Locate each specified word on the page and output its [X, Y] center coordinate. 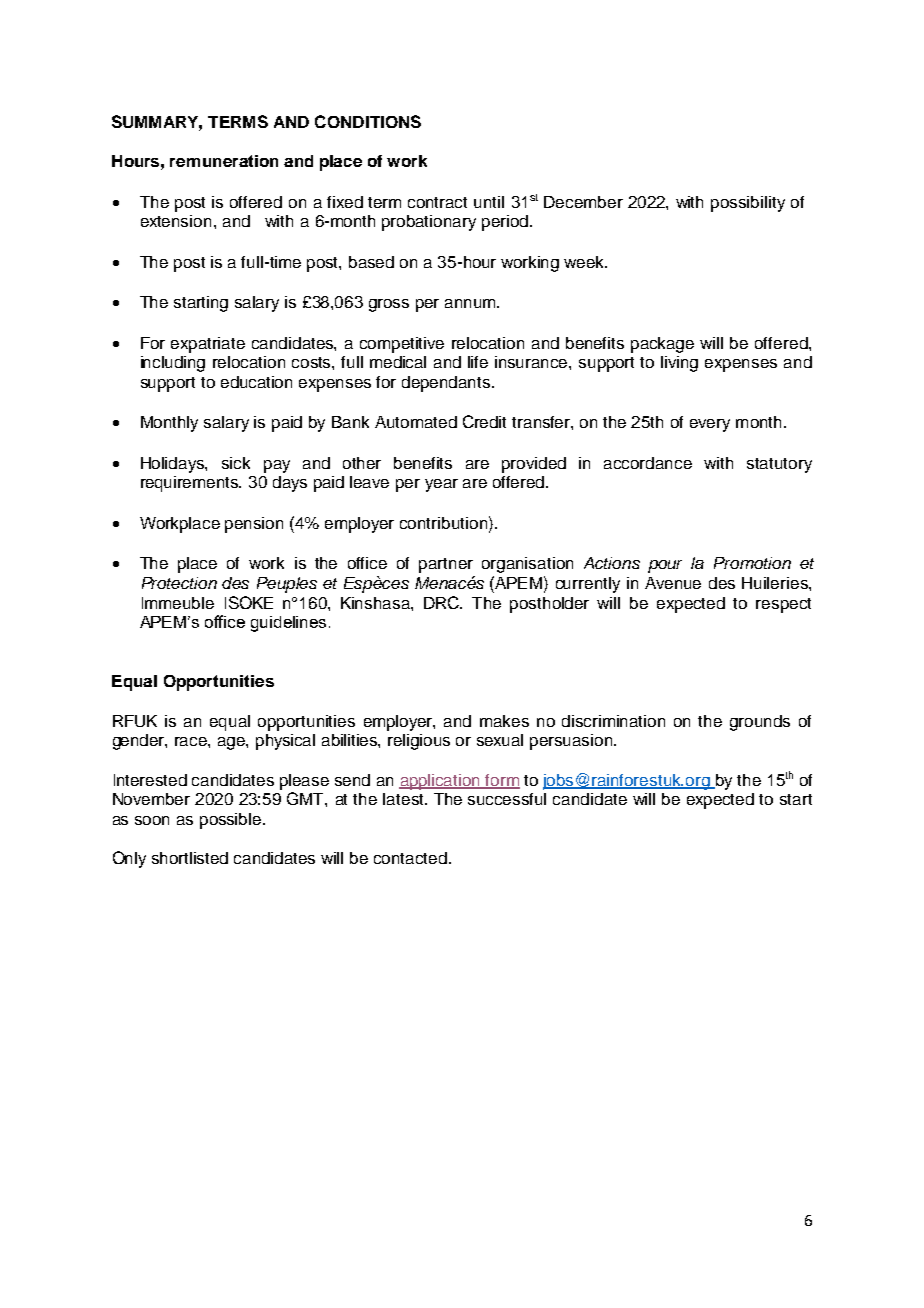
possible [232, 821]
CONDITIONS [368, 121]
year [441, 485]
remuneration [224, 161]
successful [507, 799]
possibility [748, 204]
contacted [410, 858]
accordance [648, 463]
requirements [191, 484]
